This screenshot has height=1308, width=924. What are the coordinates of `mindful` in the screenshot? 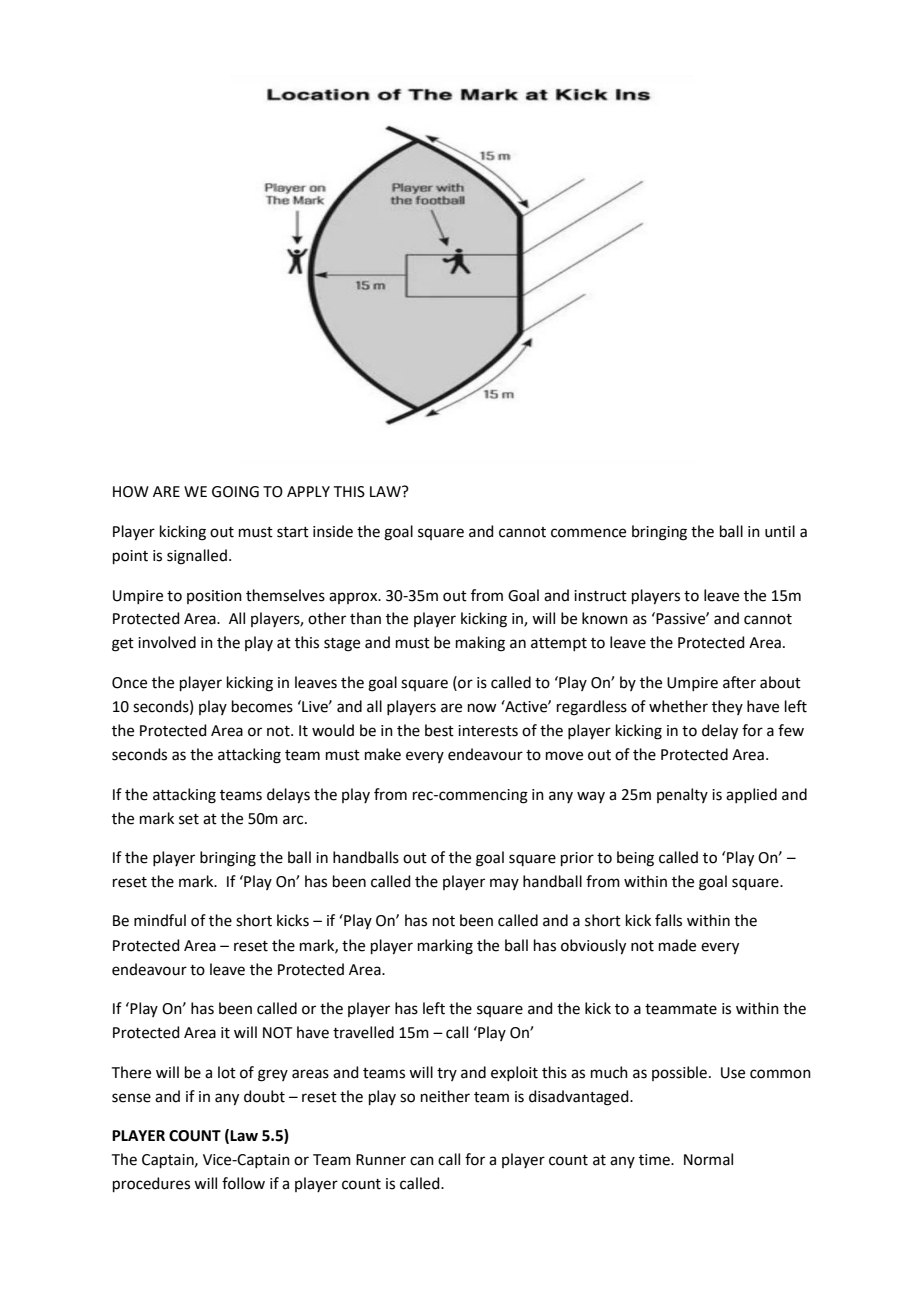 It's located at (160, 920).
